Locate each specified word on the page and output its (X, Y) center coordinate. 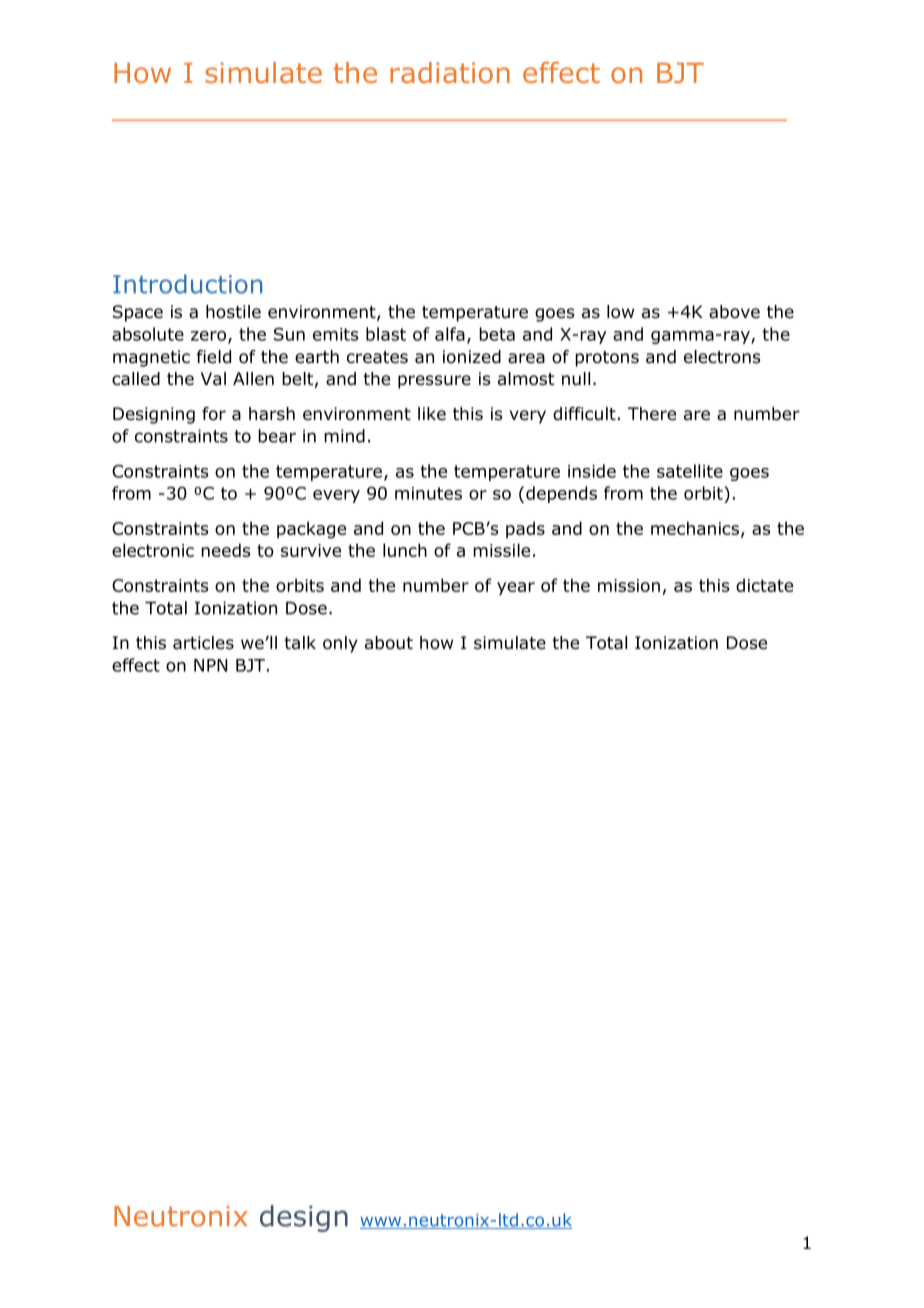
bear (277, 436)
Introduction (187, 284)
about (389, 643)
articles (203, 643)
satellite (690, 471)
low (620, 312)
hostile (233, 312)
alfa (450, 334)
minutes (428, 493)
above (734, 312)
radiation (450, 73)
